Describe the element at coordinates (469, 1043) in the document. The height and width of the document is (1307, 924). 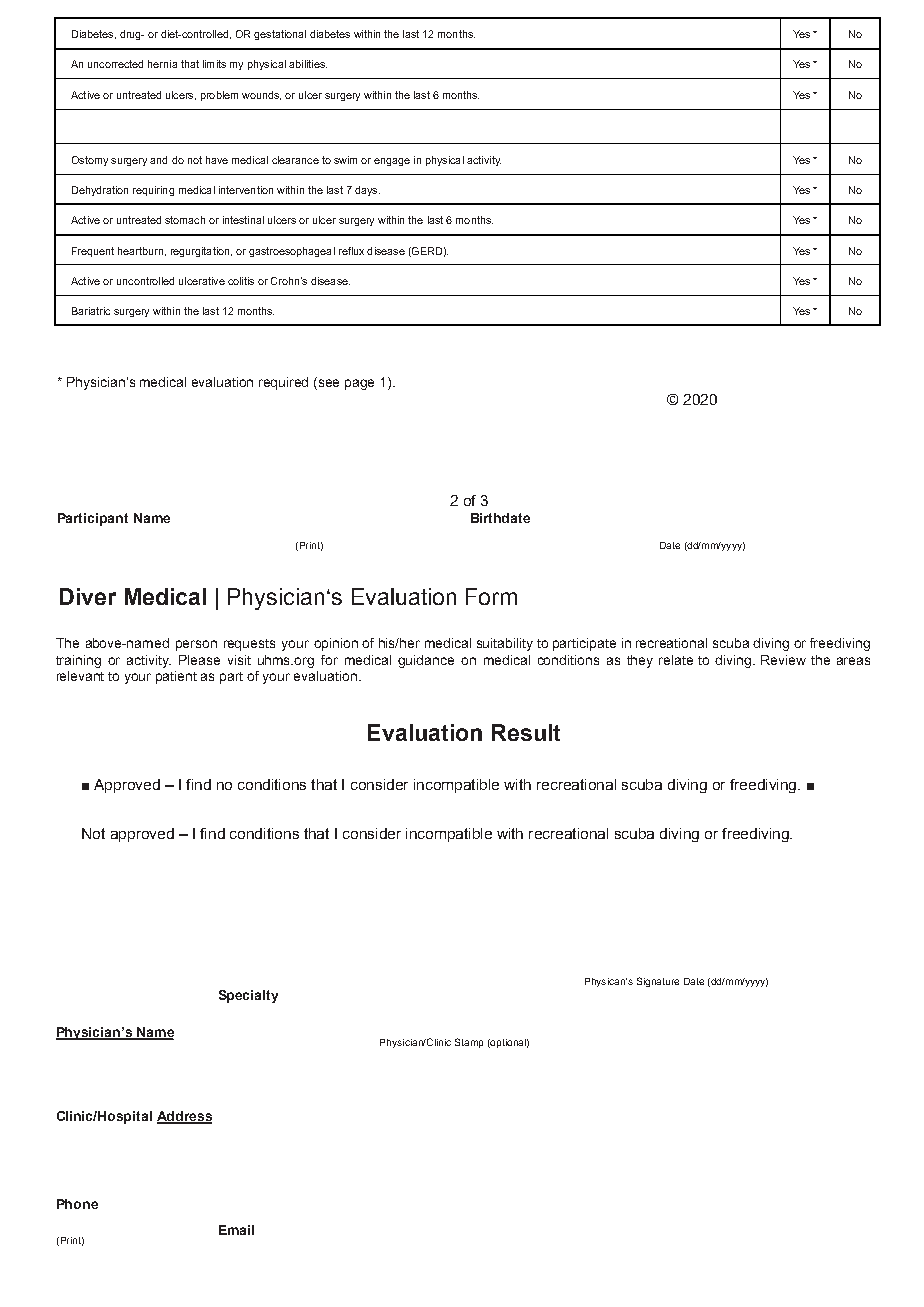
I see `Stamp` at that location.
